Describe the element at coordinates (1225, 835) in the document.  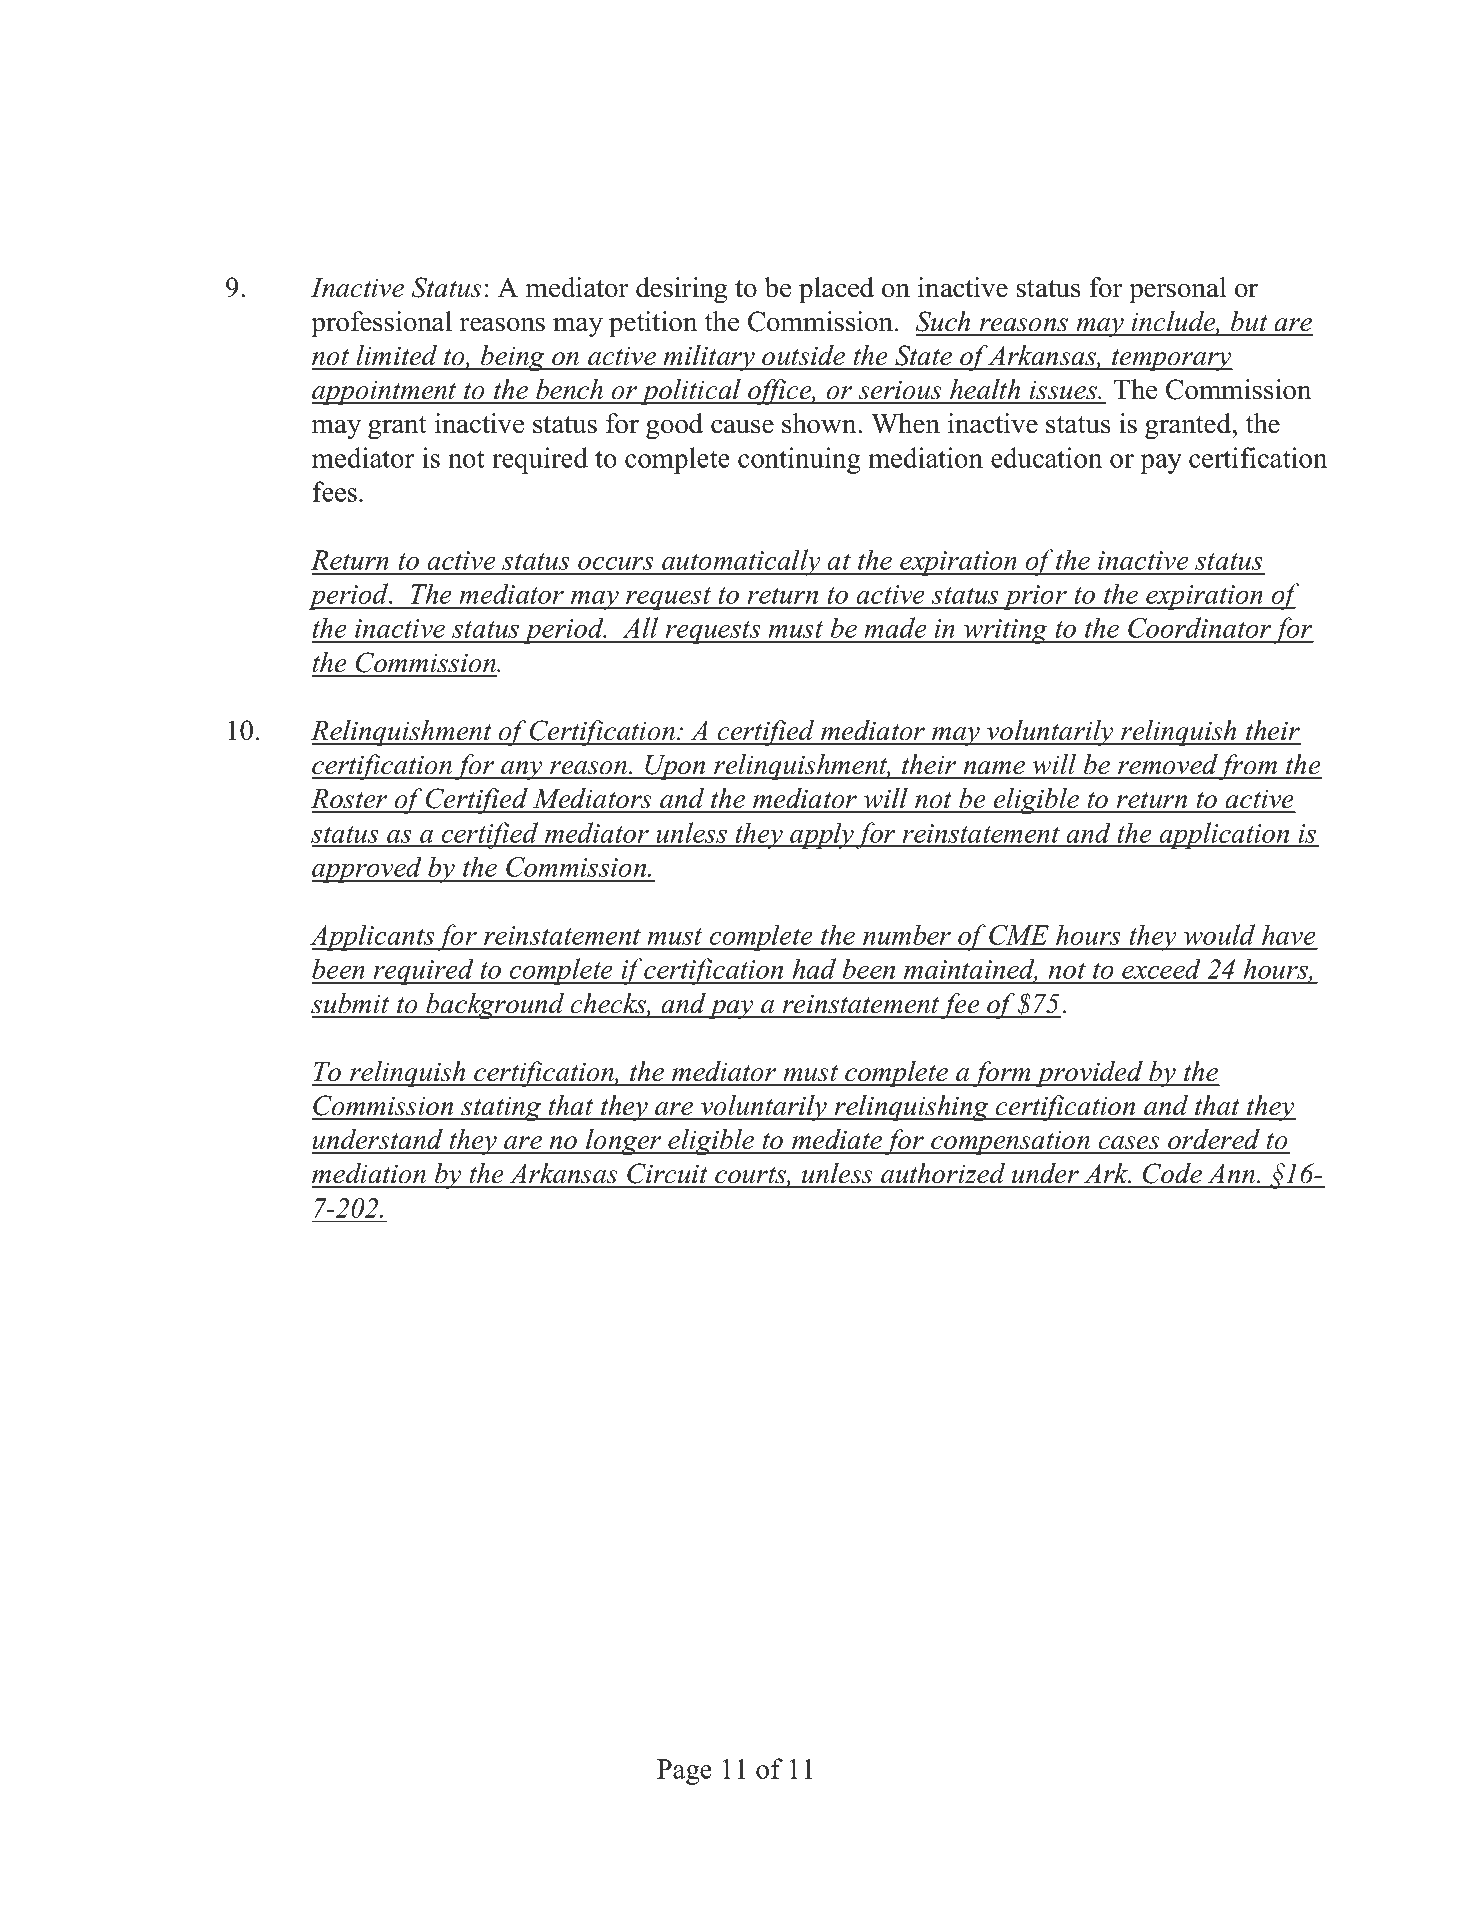
I see `application` at that location.
